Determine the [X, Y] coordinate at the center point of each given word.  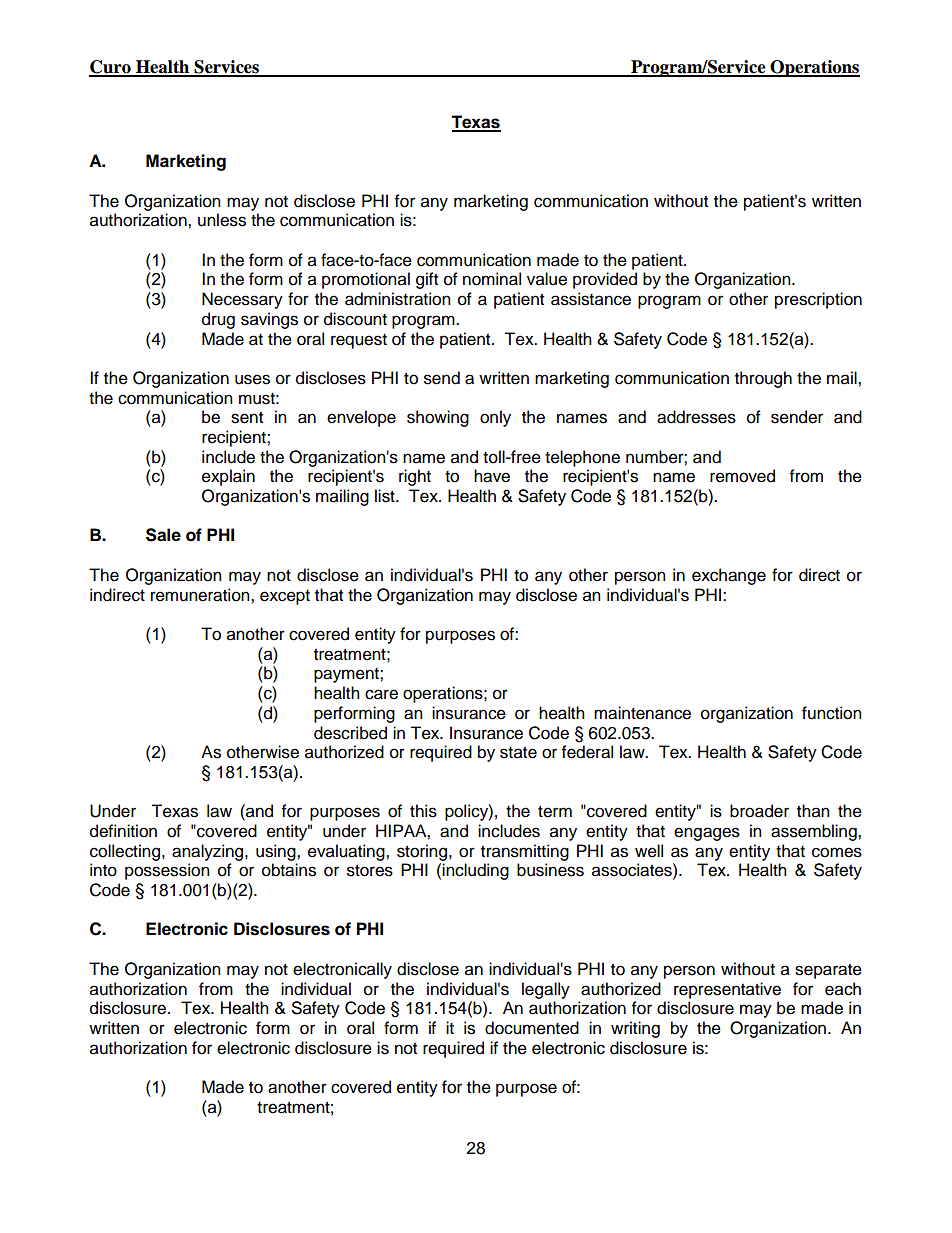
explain [228, 477]
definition [123, 831]
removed [742, 476]
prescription [818, 300]
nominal [492, 279]
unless [222, 220]
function [832, 713]
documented [532, 1028]
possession [167, 871]
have [492, 476]
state [518, 753]
